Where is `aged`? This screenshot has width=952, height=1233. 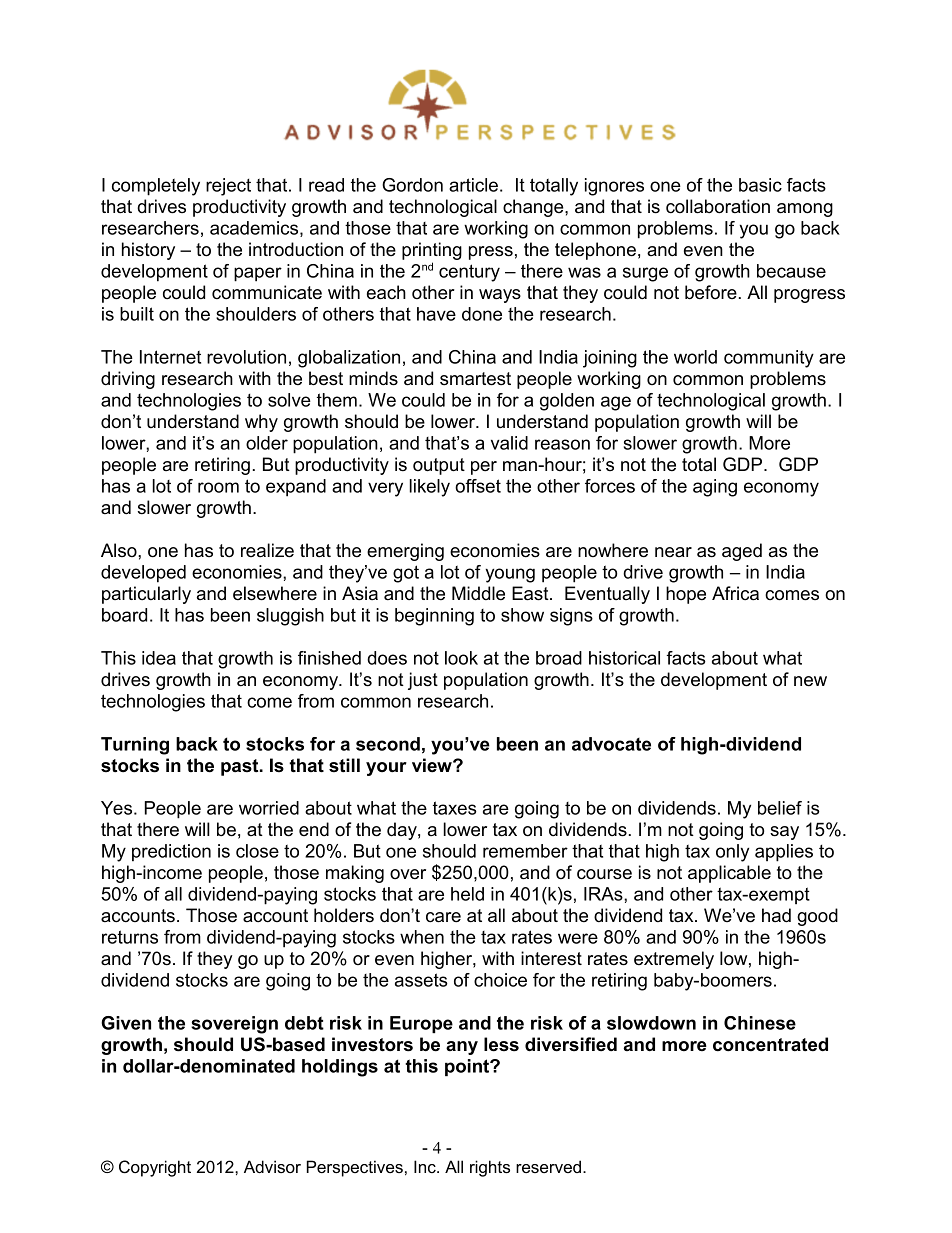 aged is located at coordinates (742, 552).
